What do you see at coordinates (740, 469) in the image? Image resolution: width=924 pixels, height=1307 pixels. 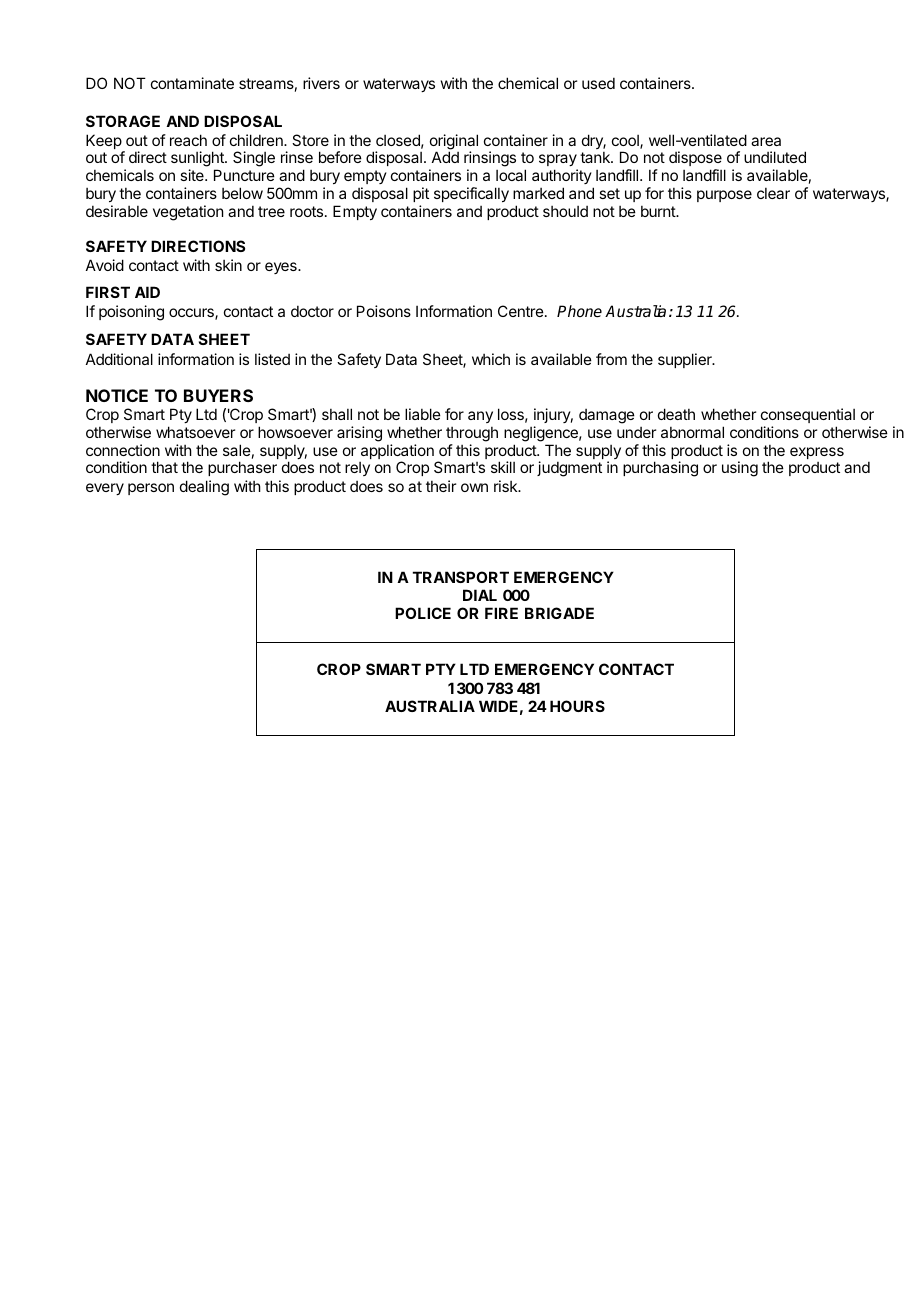 I see `using` at bounding box center [740, 469].
